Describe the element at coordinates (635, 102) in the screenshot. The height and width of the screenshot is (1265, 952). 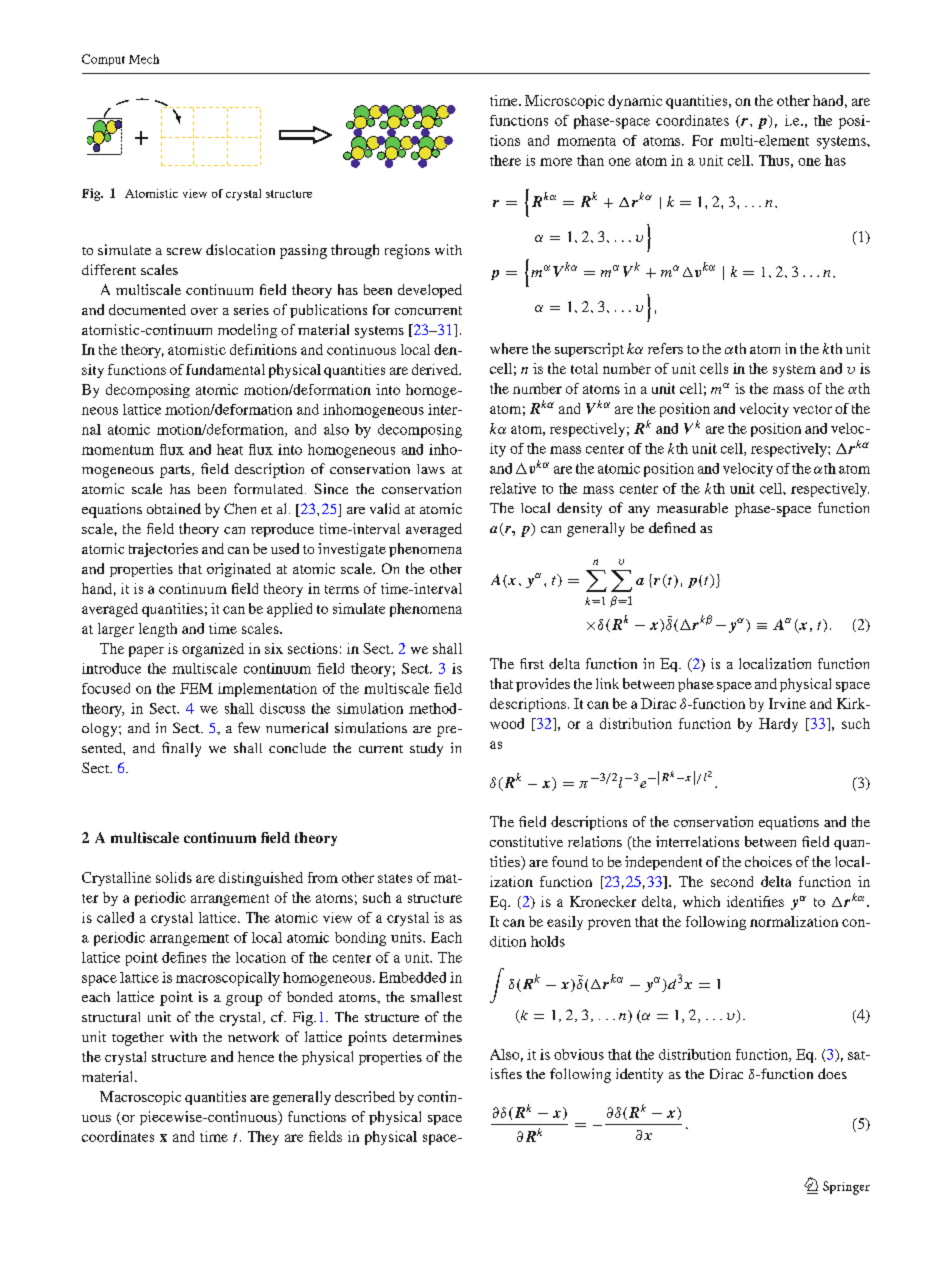
I see `dynamic` at that location.
